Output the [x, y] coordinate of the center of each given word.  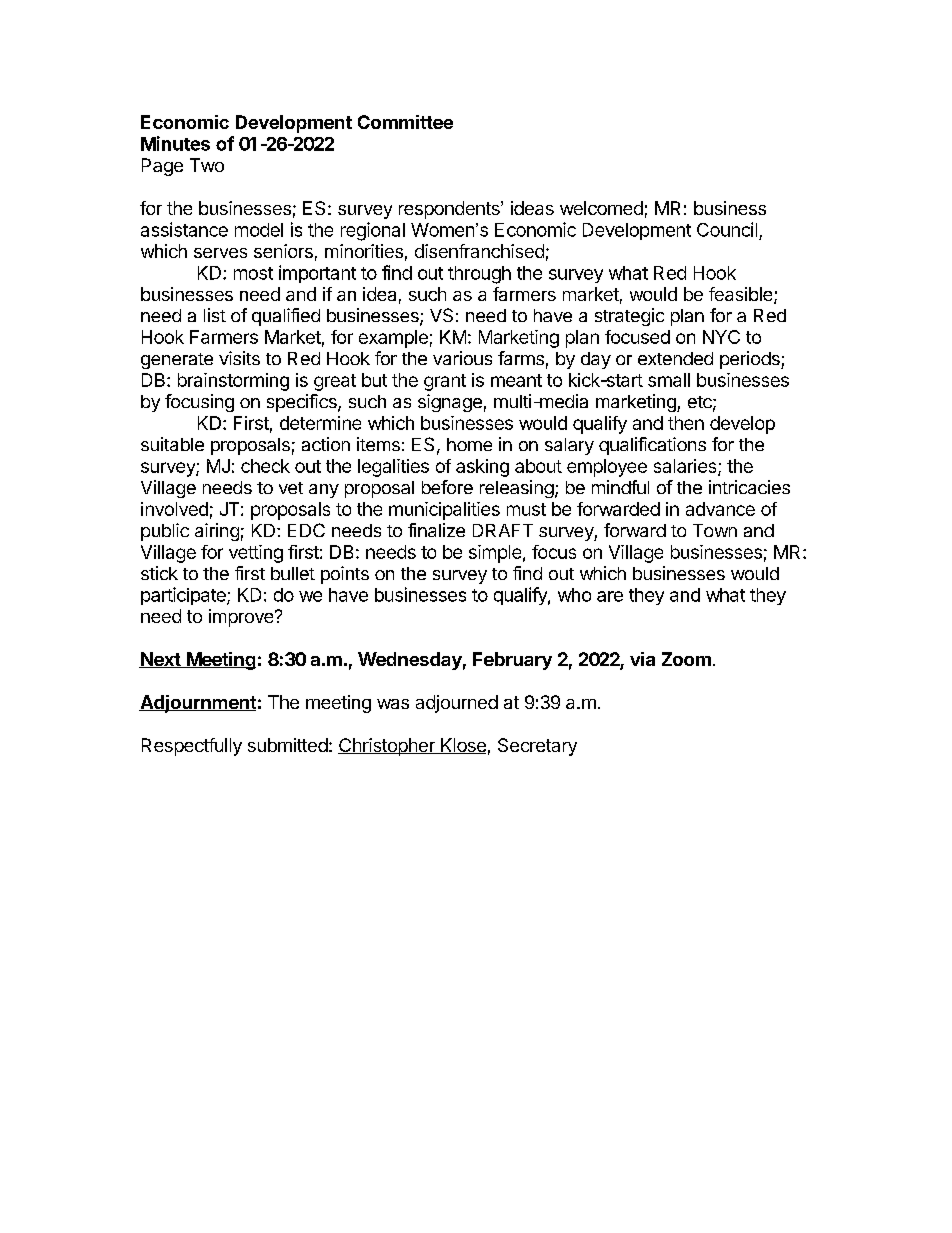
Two [207, 165]
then [686, 423]
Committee [405, 122]
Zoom [686, 659]
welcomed [601, 208]
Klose [462, 746]
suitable [172, 444]
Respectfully [192, 747]
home [469, 444]
